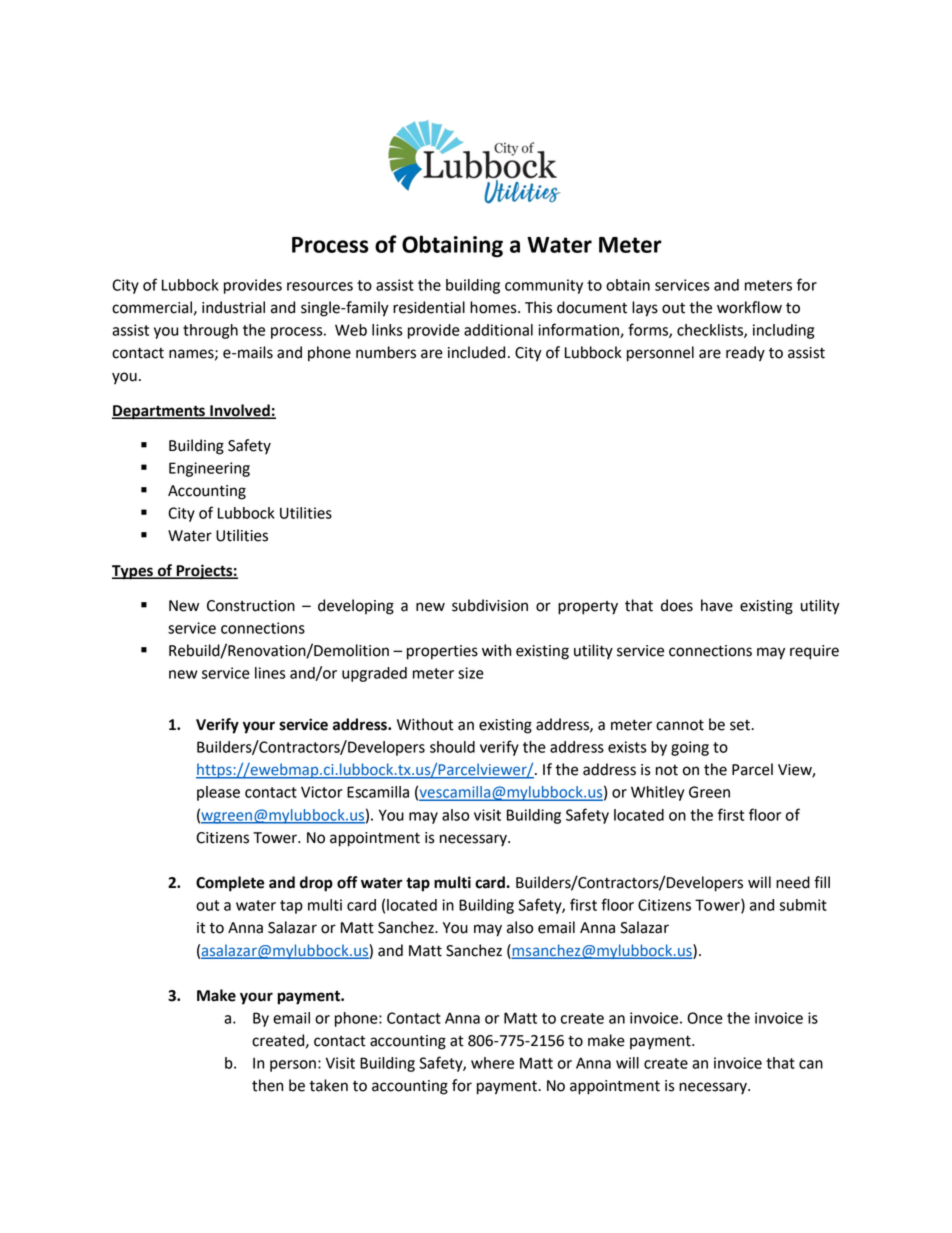  What do you see at coordinates (267, 1085) in the screenshot?
I see `then` at bounding box center [267, 1085].
